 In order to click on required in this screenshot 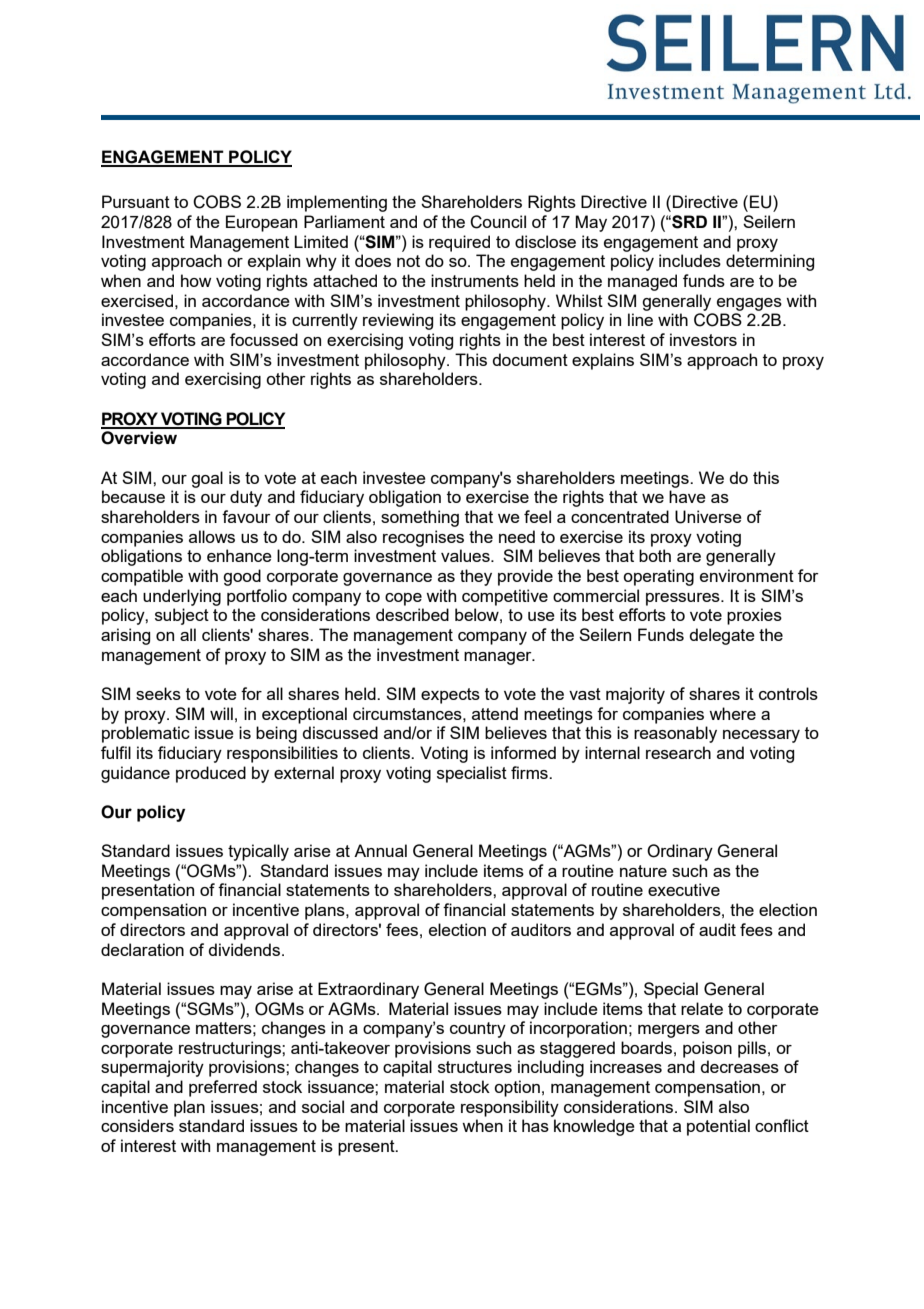, I will do `click(459, 243)`.
